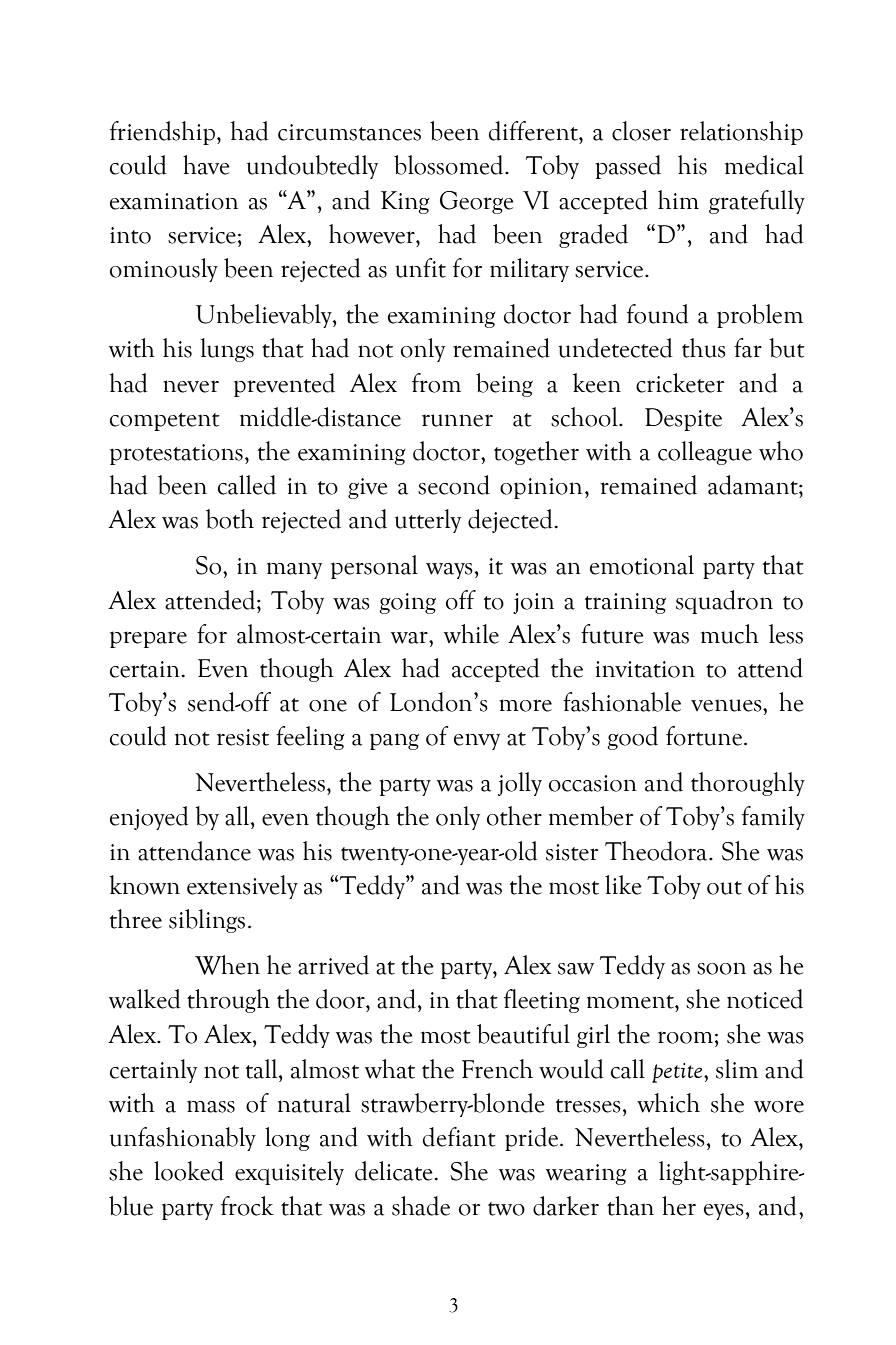 The height and width of the image is (1345, 896). I want to click on looked, so click(189, 1171).
